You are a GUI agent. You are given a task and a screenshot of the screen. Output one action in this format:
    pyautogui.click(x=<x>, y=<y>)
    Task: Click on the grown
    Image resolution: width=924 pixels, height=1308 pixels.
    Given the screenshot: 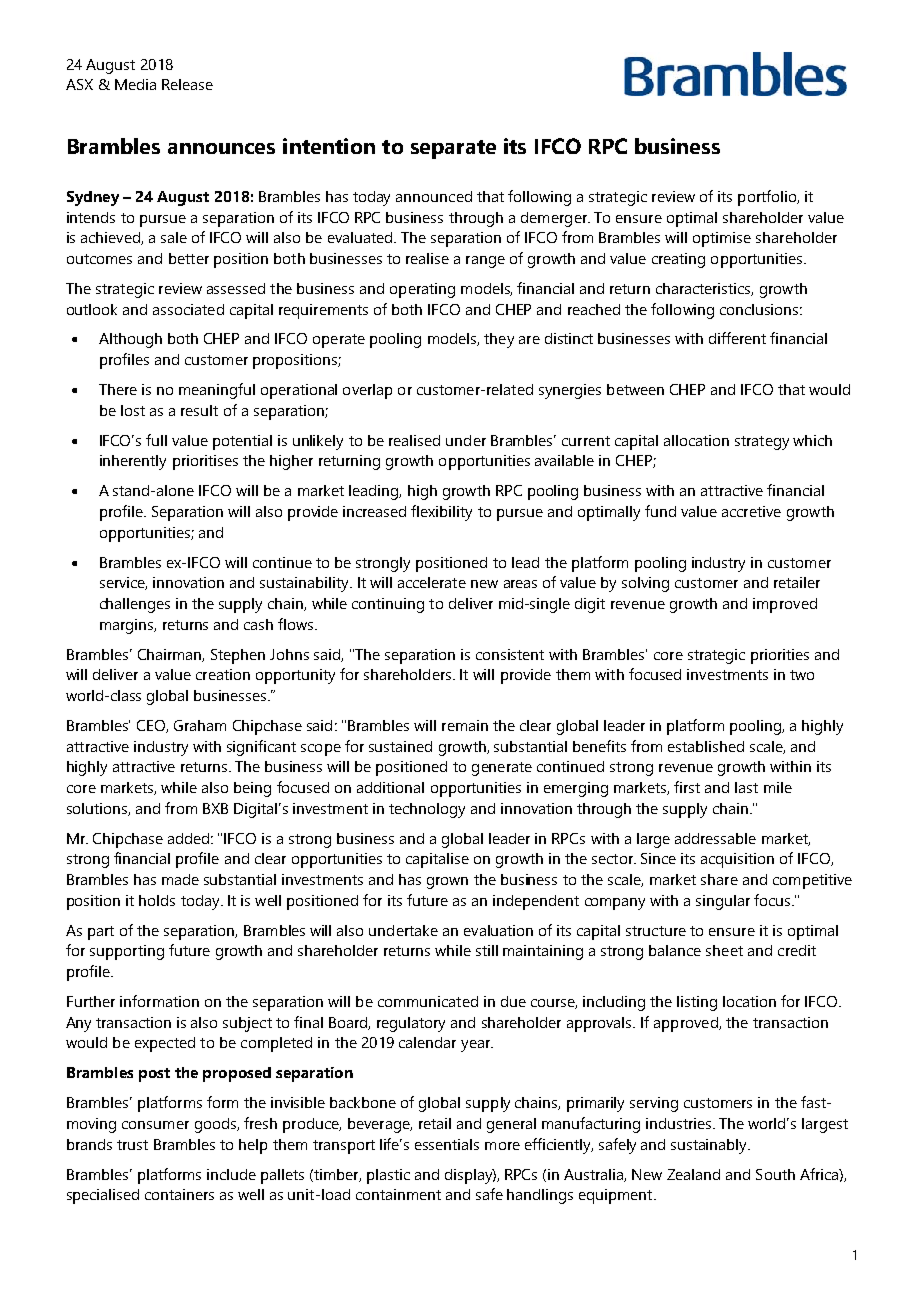 What is the action you would take?
    pyautogui.click(x=447, y=883)
